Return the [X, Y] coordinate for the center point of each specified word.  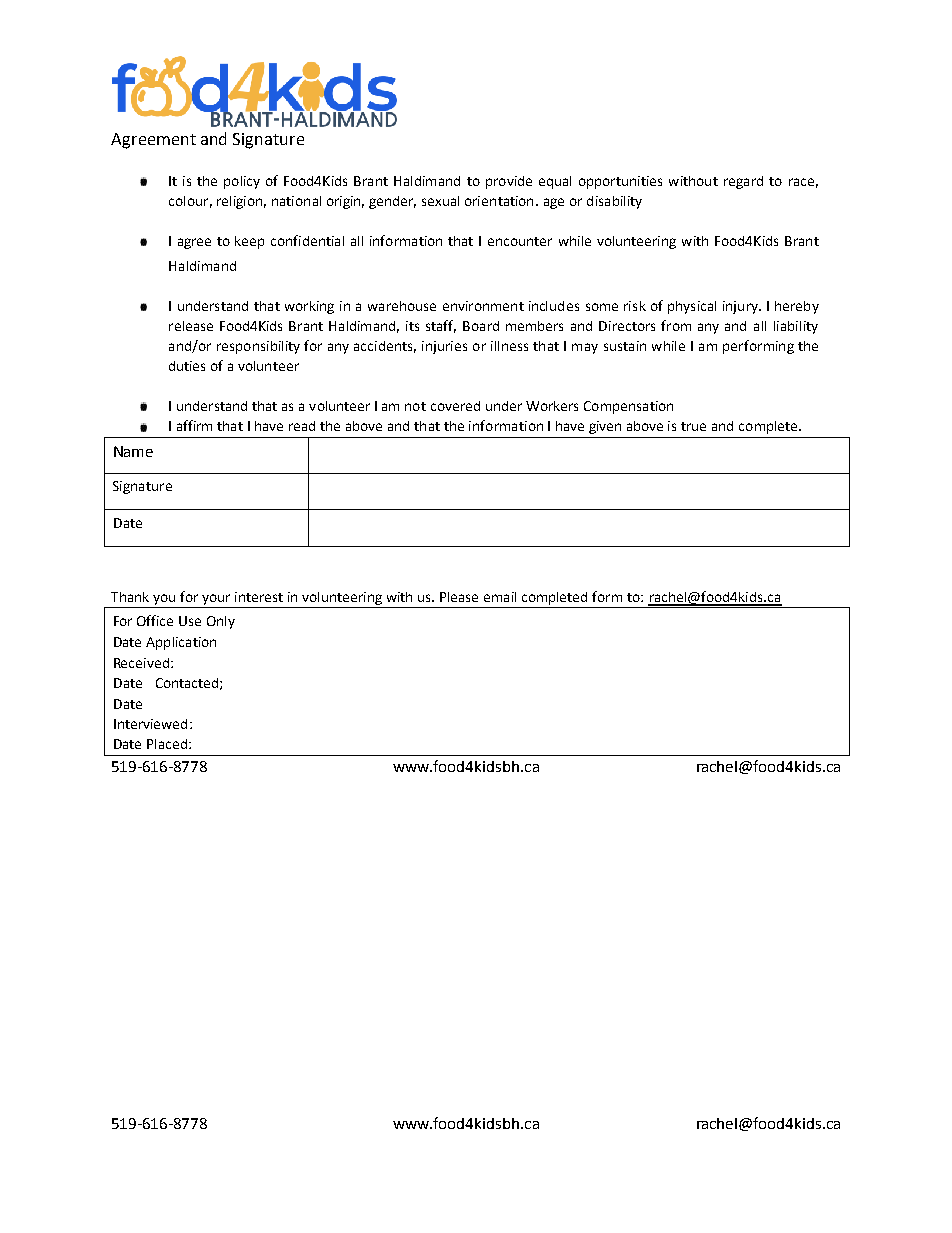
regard [743, 182]
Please [459, 597]
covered [455, 406]
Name [133, 451]
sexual [440, 201]
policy [242, 182]
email [500, 597]
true [693, 426]
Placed [167, 744]
